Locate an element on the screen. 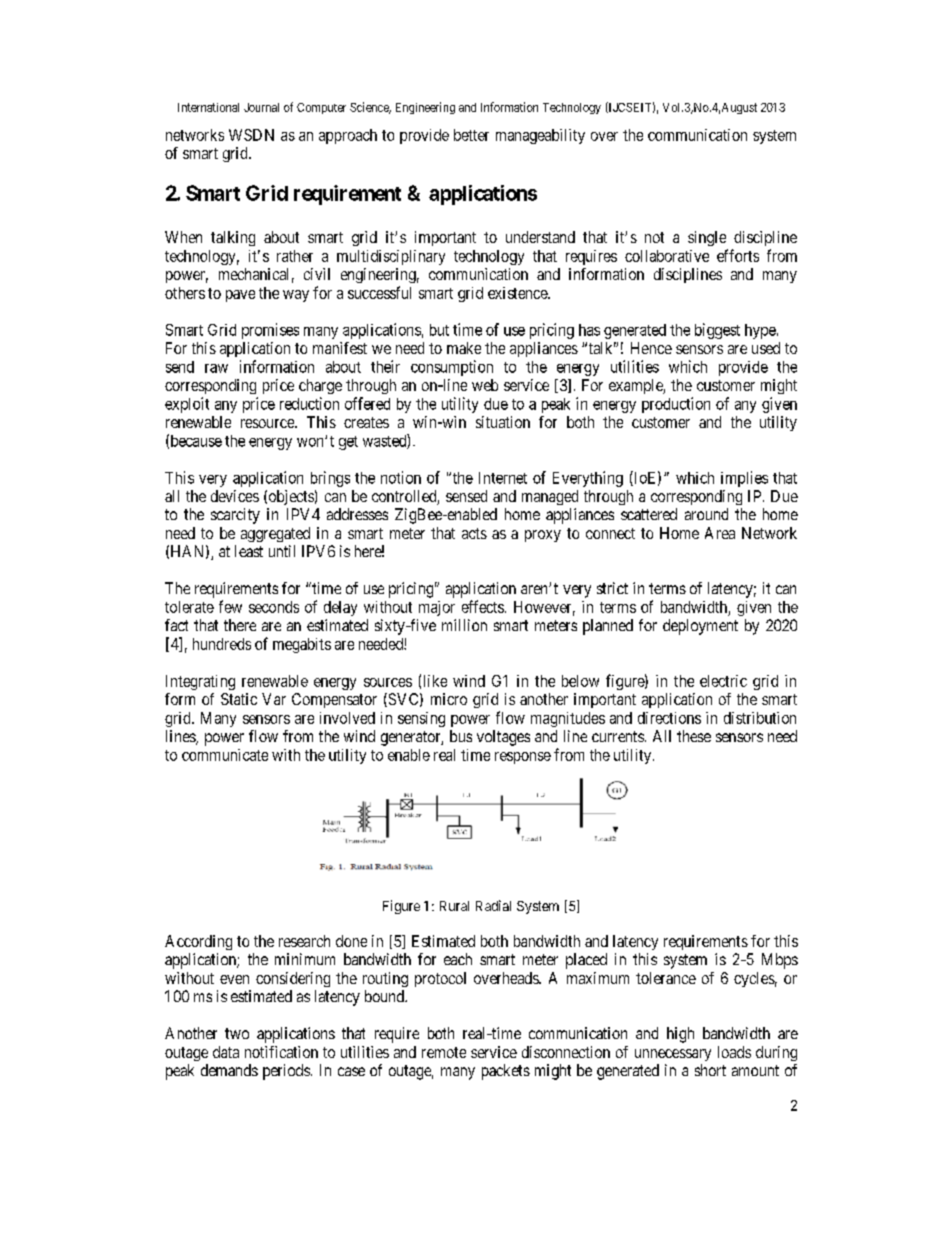 This screenshot has height=1233, width=952. better is located at coordinates (471, 135).
